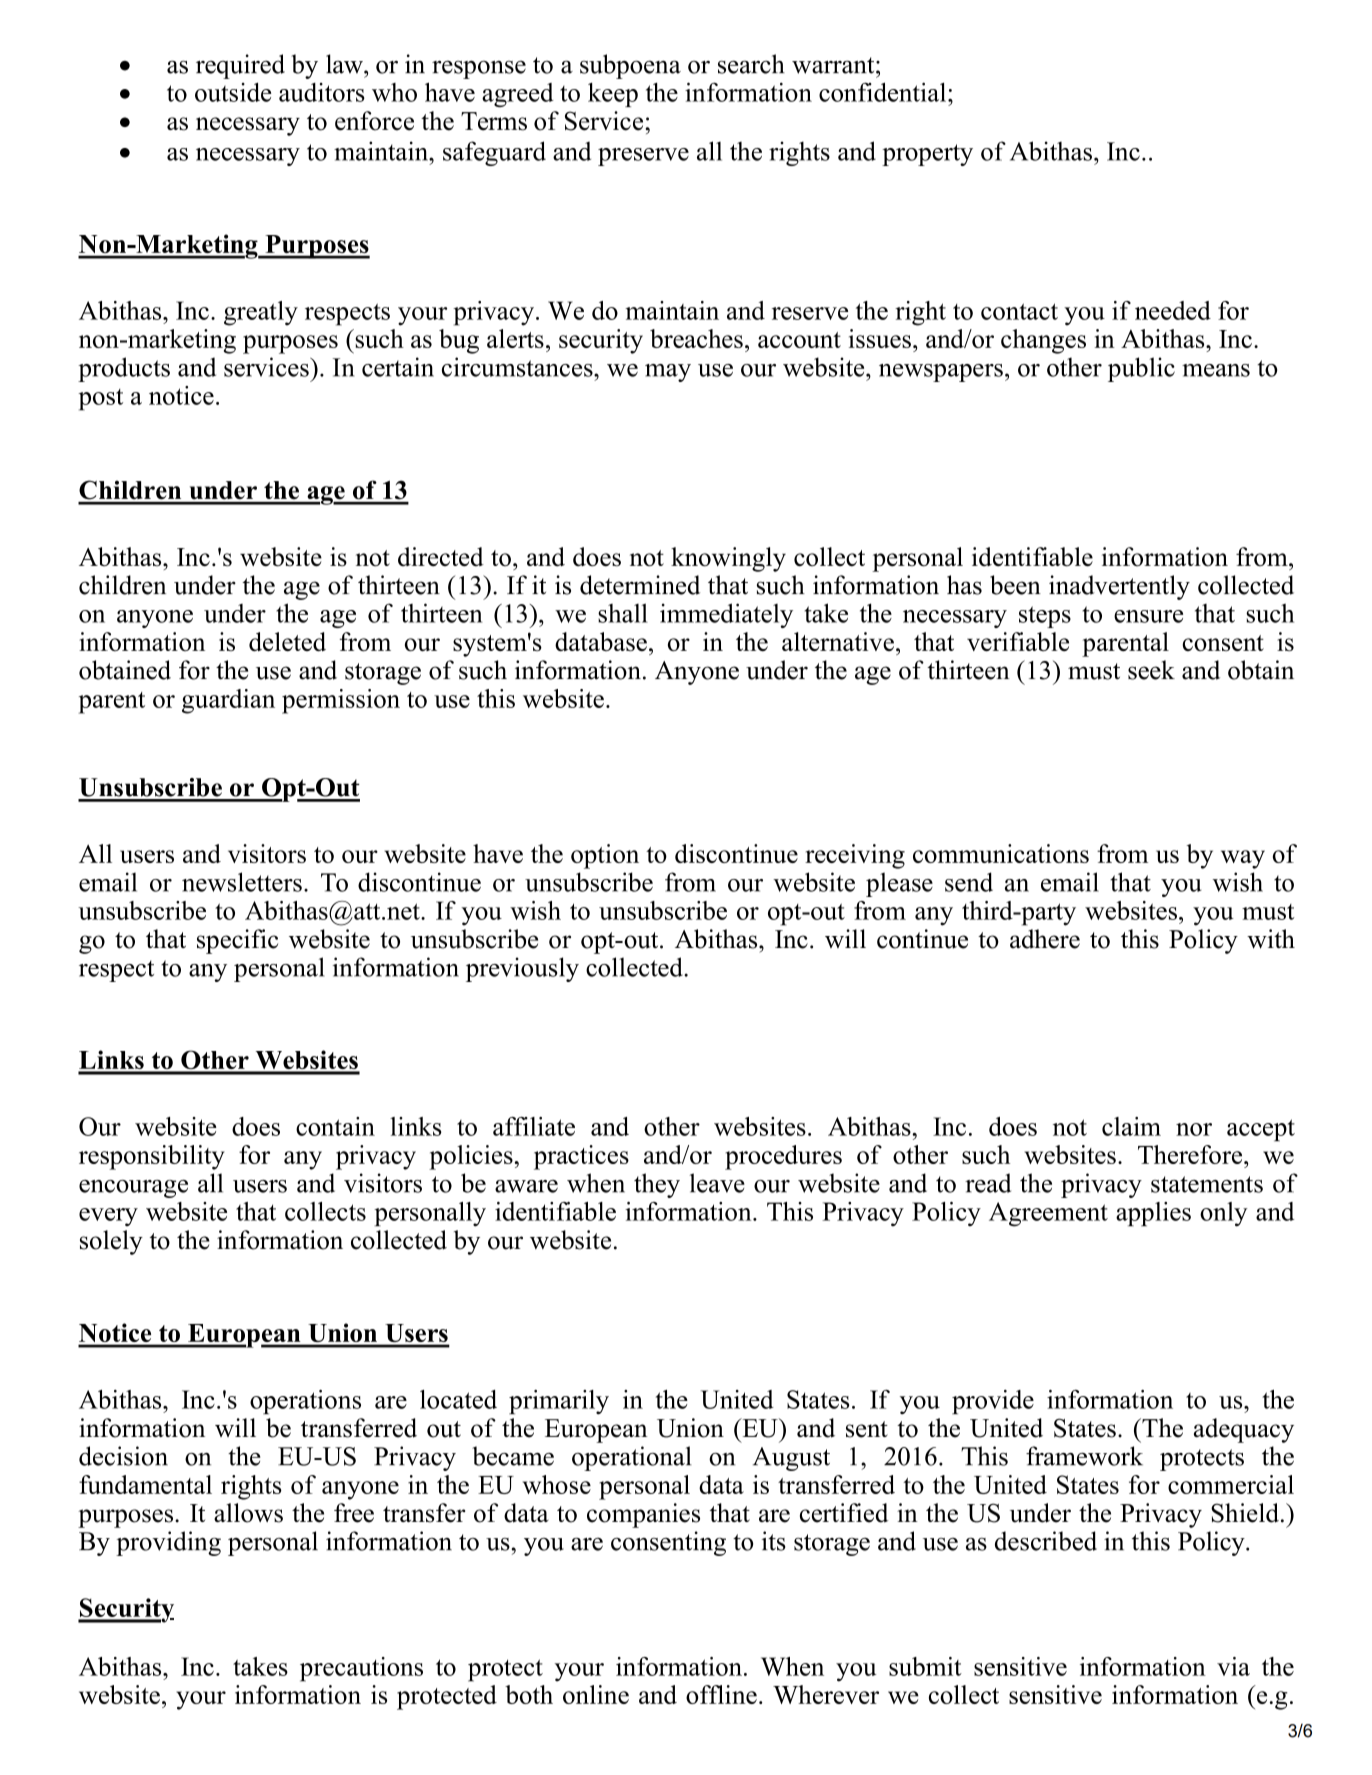 This screenshot has width=1372, height=1775. What do you see at coordinates (927, 155) in the screenshot?
I see `property` at bounding box center [927, 155].
